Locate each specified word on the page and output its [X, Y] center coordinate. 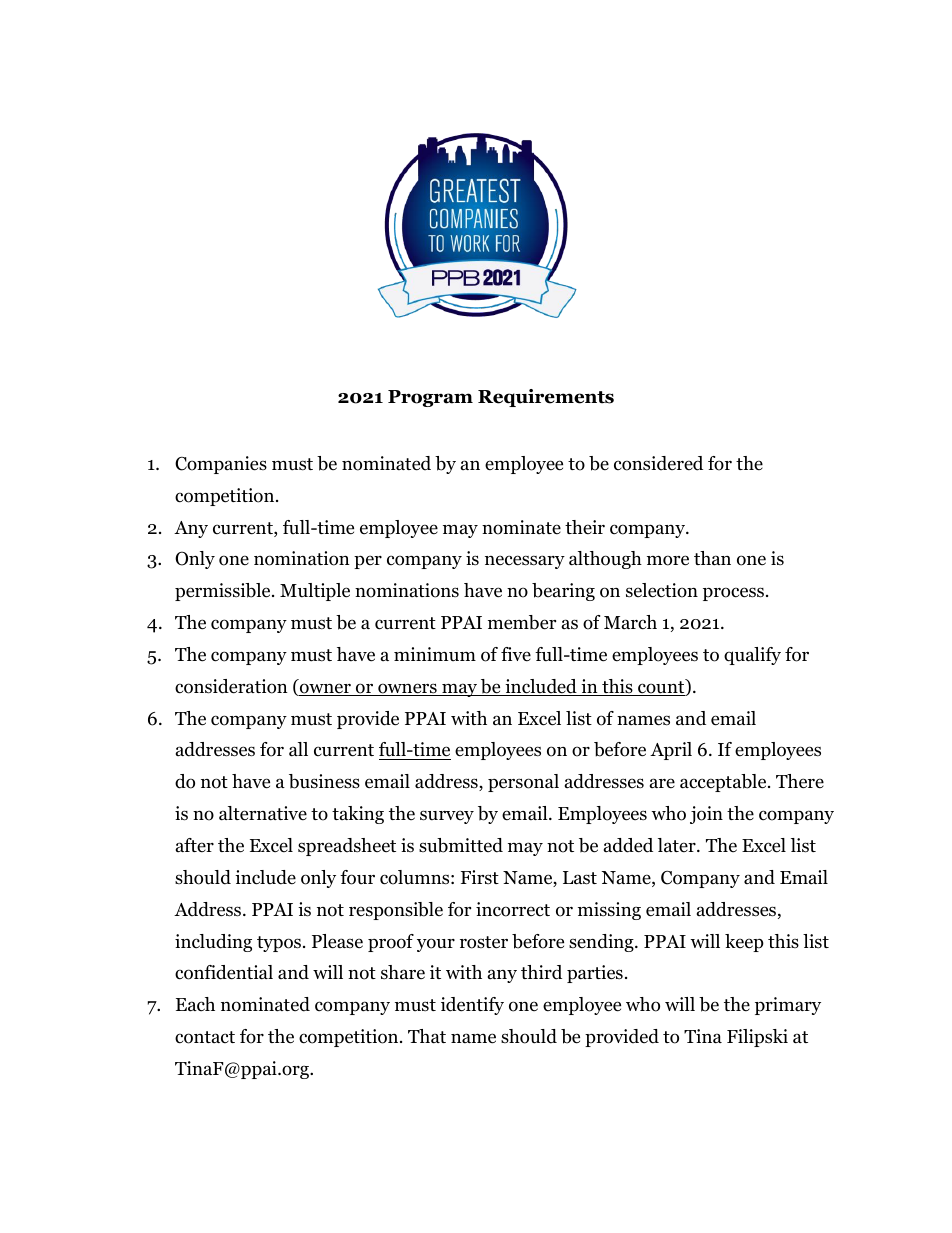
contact [205, 1037]
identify [472, 1006]
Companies [221, 465]
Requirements [546, 398]
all [298, 749]
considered [658, 463]
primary [788, 1006]
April [671, 751]
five [516, 654]
